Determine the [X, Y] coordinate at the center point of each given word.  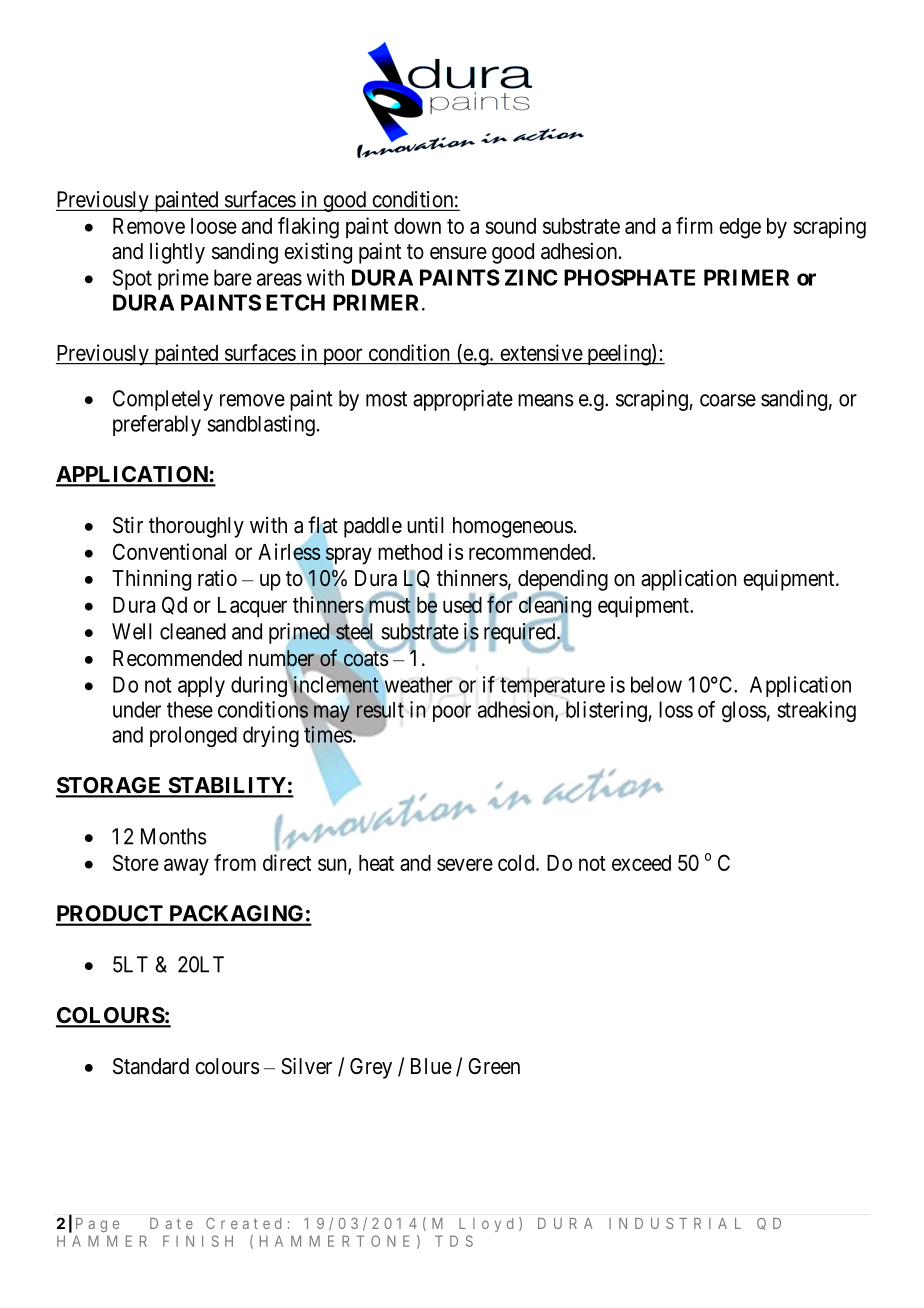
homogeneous [513, 527]
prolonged [193, 736]
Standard [151, 1066]
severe [465, 864]
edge [740, 228]
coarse [728, 400]
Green [494, 1066]
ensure [458, 253]
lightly [177, 253]
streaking [816, 711]
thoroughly [196, 527]
